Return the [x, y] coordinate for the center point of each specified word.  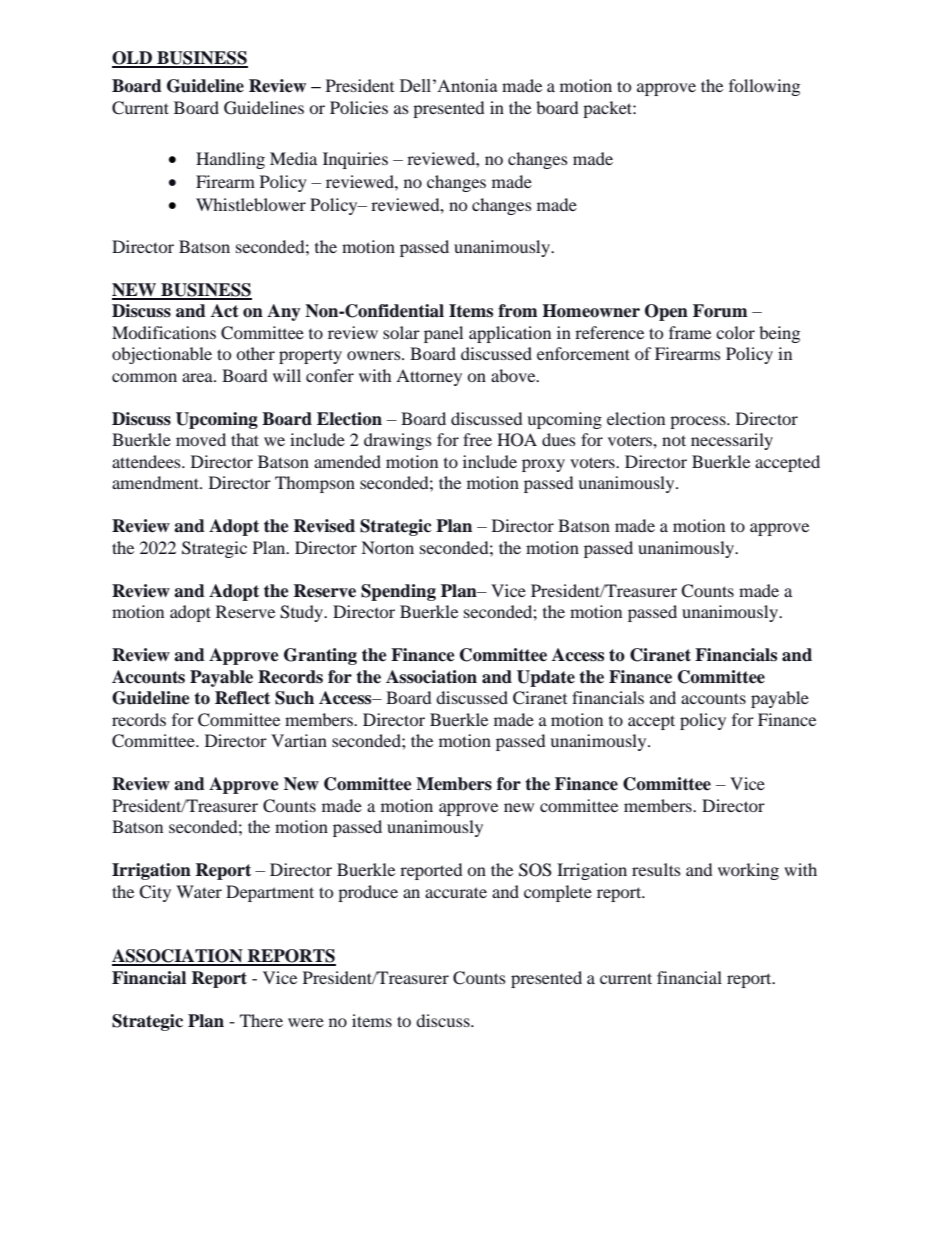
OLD [133, 59]
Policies [359, 107]
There [261, 1020]
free [477, 439]
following [764, 87]
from [517, 311]
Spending [398, 592]
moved [201, 439]
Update [546, 678]
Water [199, 891]
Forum [720, 311]
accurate [456, 892]
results [656, 869]
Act [225, 311]
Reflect [242, 698]
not [674, 440]
